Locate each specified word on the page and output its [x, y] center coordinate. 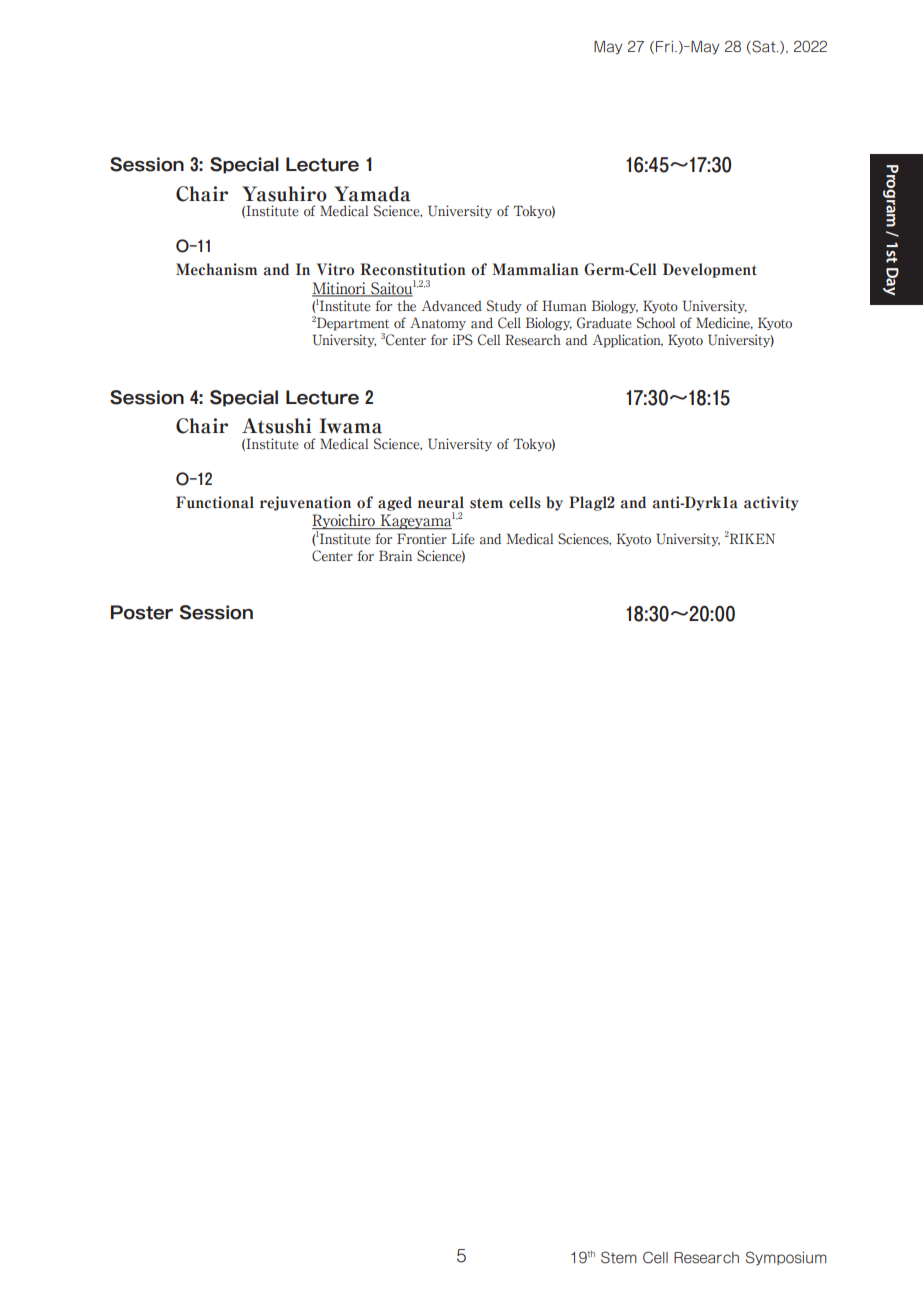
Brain [395, 556]
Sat [764, 47]
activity [771, 503]
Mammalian [535, 269]
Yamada [372, 194]
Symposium [786, 1258]
